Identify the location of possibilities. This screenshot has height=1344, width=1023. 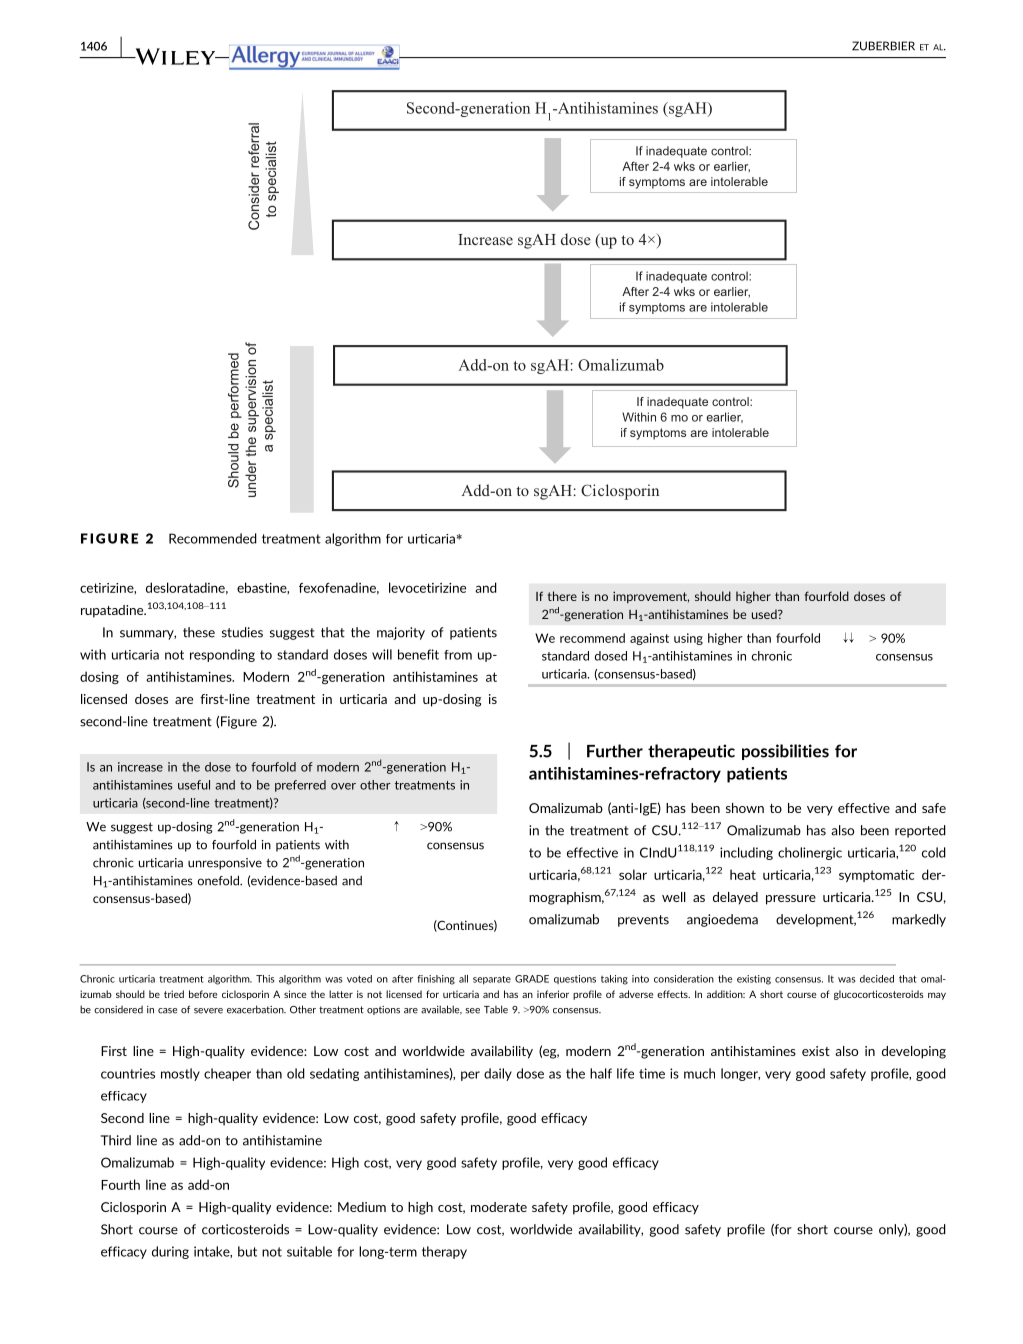
(785, 752).
